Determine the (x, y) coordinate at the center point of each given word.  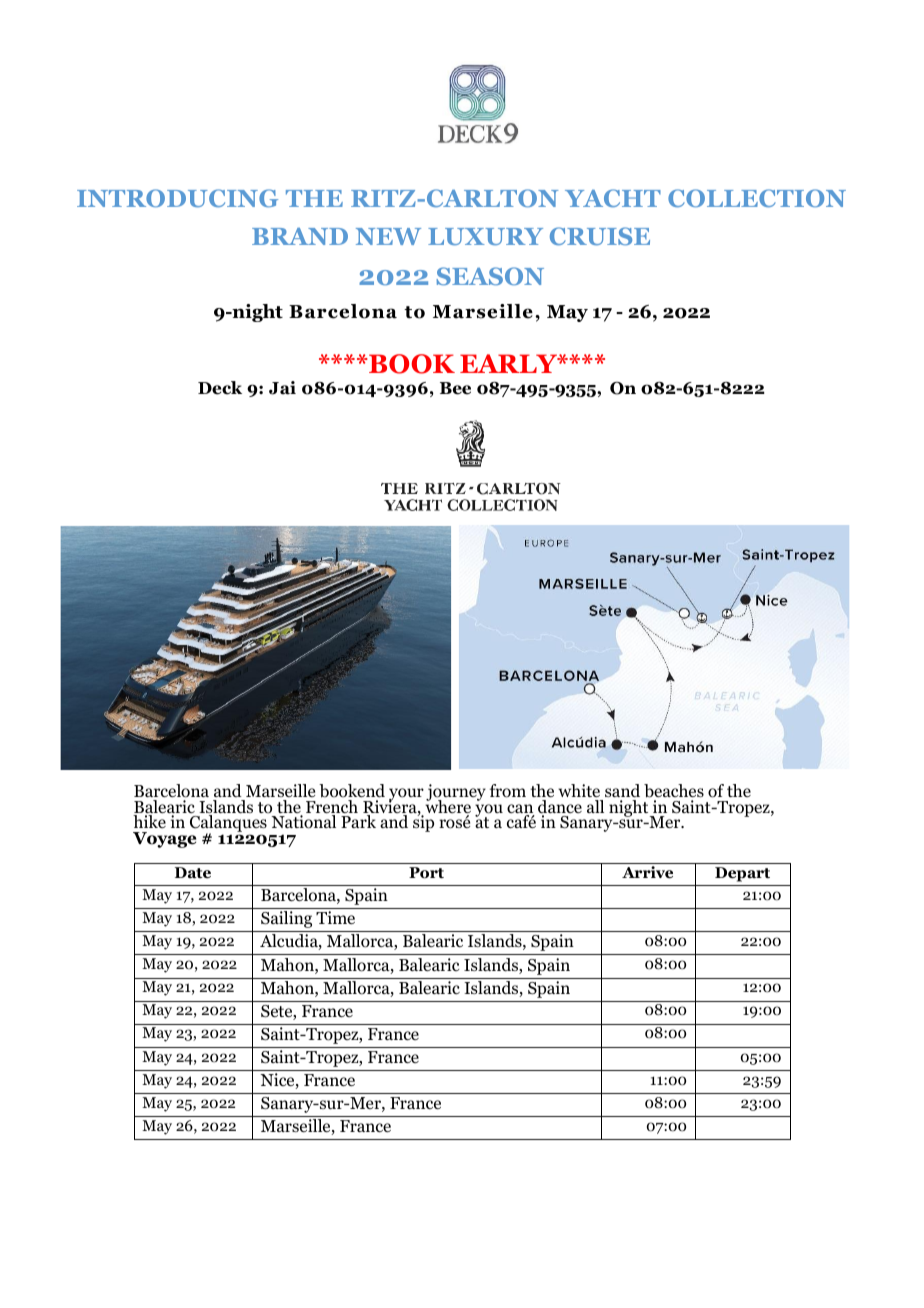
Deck (220, 388)
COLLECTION (757, 198)
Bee (455, 388)
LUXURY (485, 236)
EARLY (509, 363)
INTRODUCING (177, 198)
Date (193, 873)
